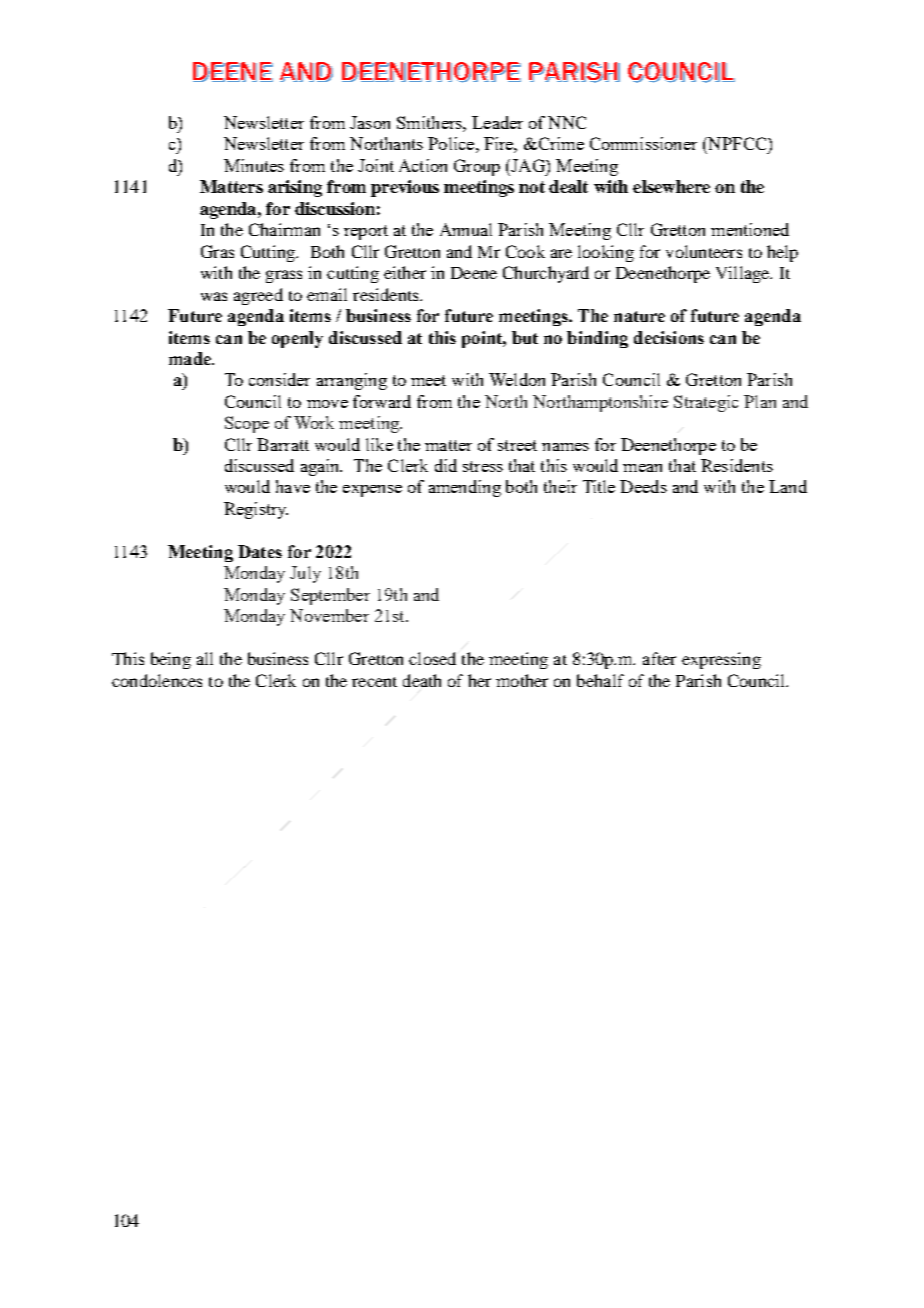  Describe the element at coordinates (466, 229) in the screenshot. I see `Annual` at that location.
